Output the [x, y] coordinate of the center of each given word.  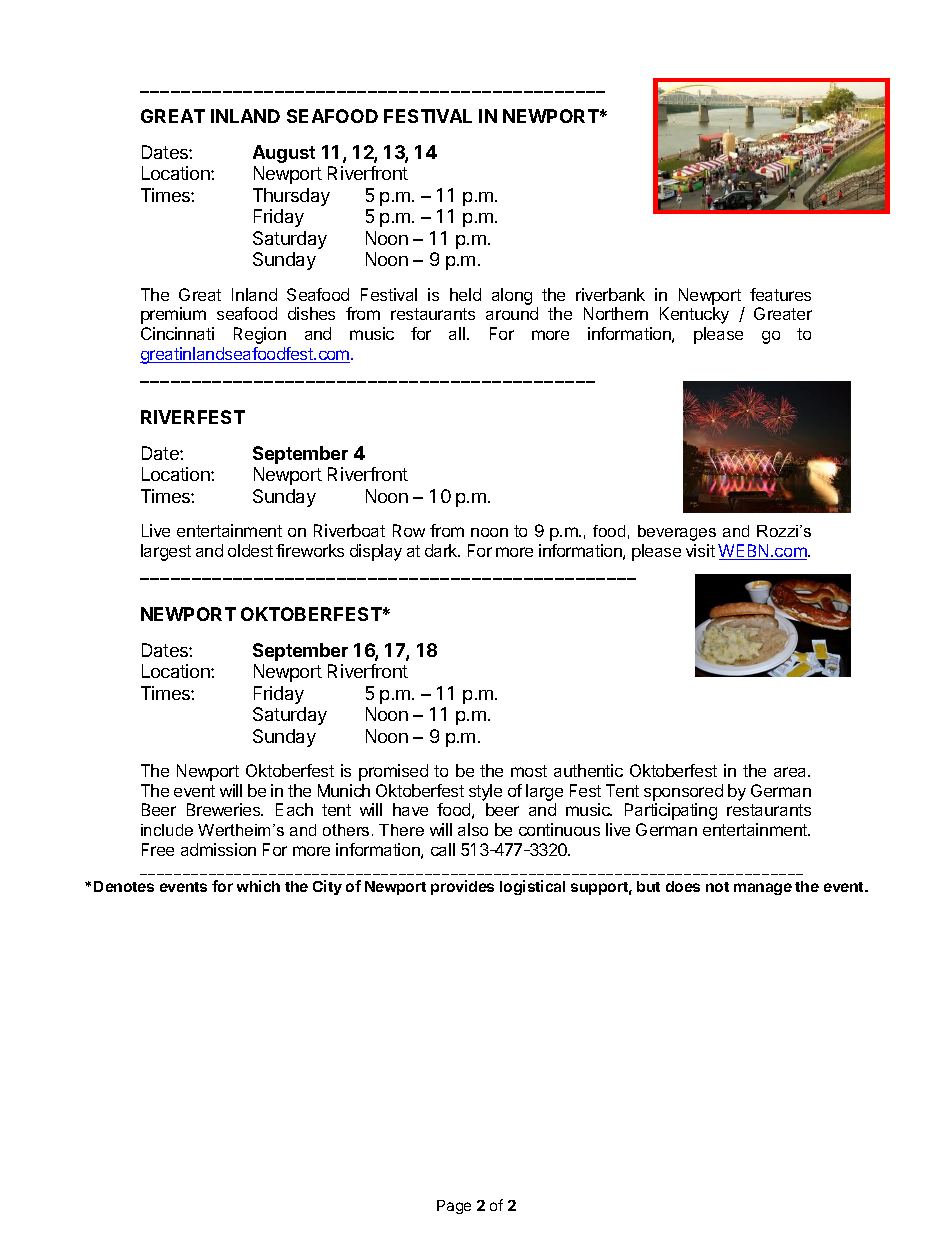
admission [218, 849]
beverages [677, 533]
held [465, 294]
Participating [671, 811]
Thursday [291, 197]
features [780, 294]
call [443, 849]
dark [442, 550]
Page [454, 1207]
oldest [250, 550]
